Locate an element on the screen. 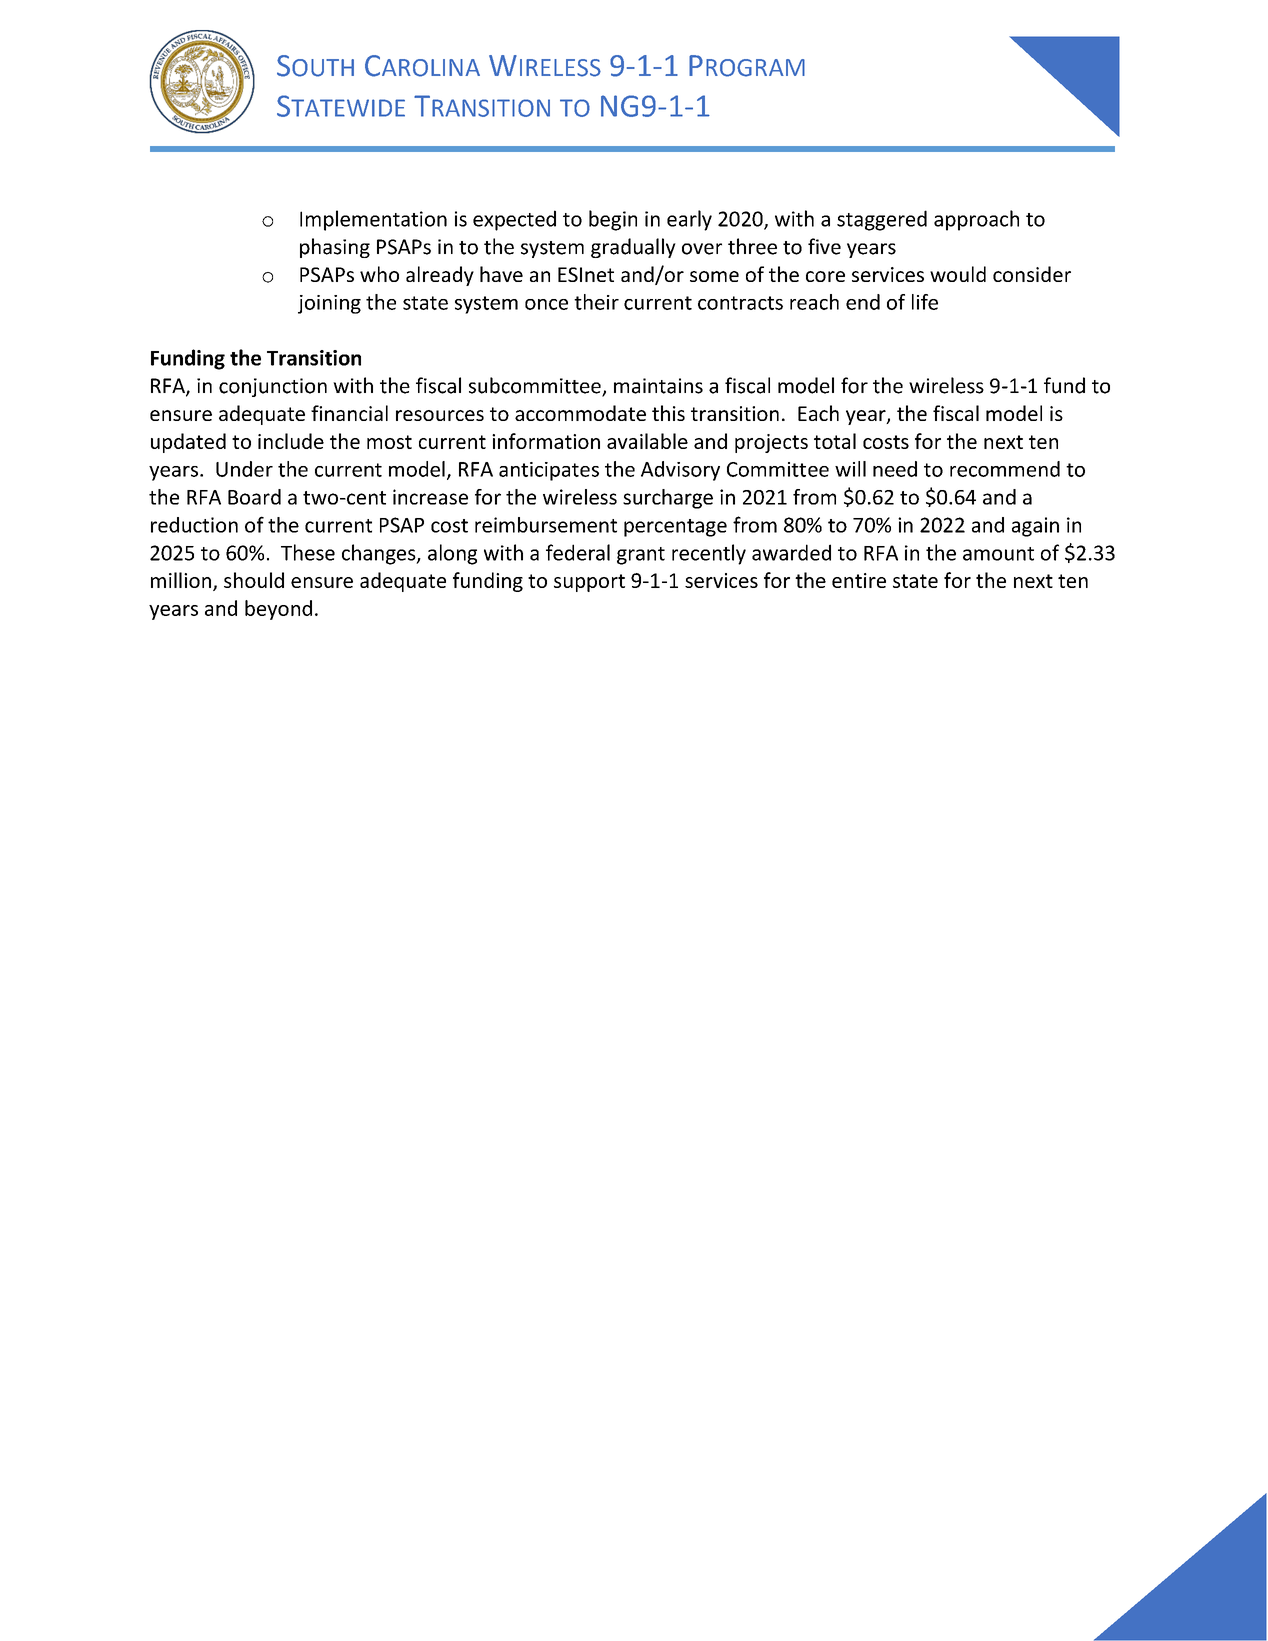 The height and width of the screenshot is (1641, 1268). phasing is located at coordinates (335, 248).
